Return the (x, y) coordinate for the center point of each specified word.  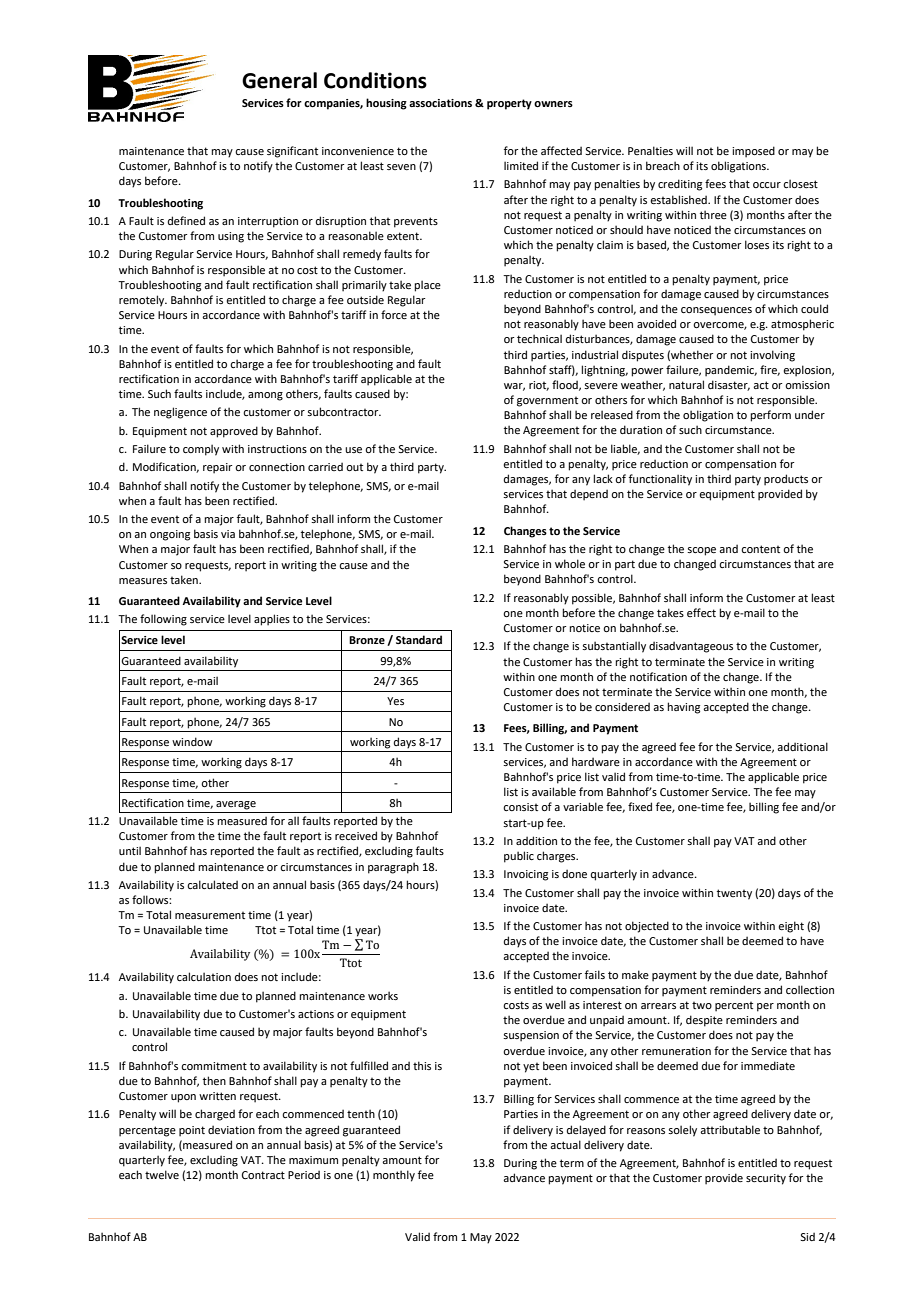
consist (520, 807)
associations (440, 103)
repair (217, 468)
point (192, 1131)
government (547, 402)
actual (565, 1144)
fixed (640, 806)
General (279, 80)
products (786, 480)
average (236, 805)
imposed (753, 152)
